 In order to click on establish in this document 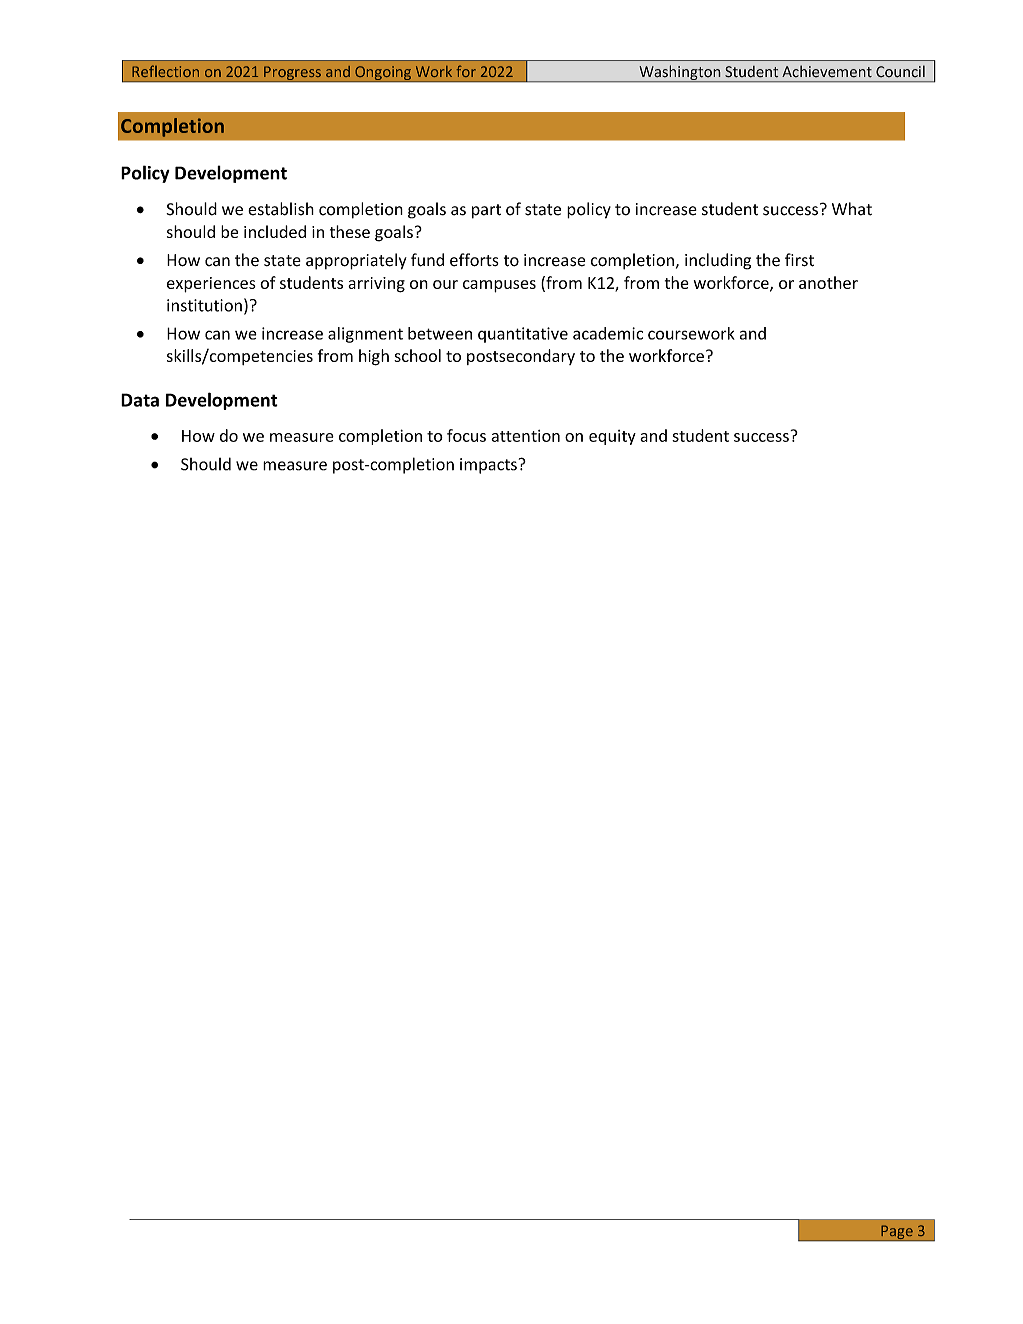, I will do `click(281, 209)`.
